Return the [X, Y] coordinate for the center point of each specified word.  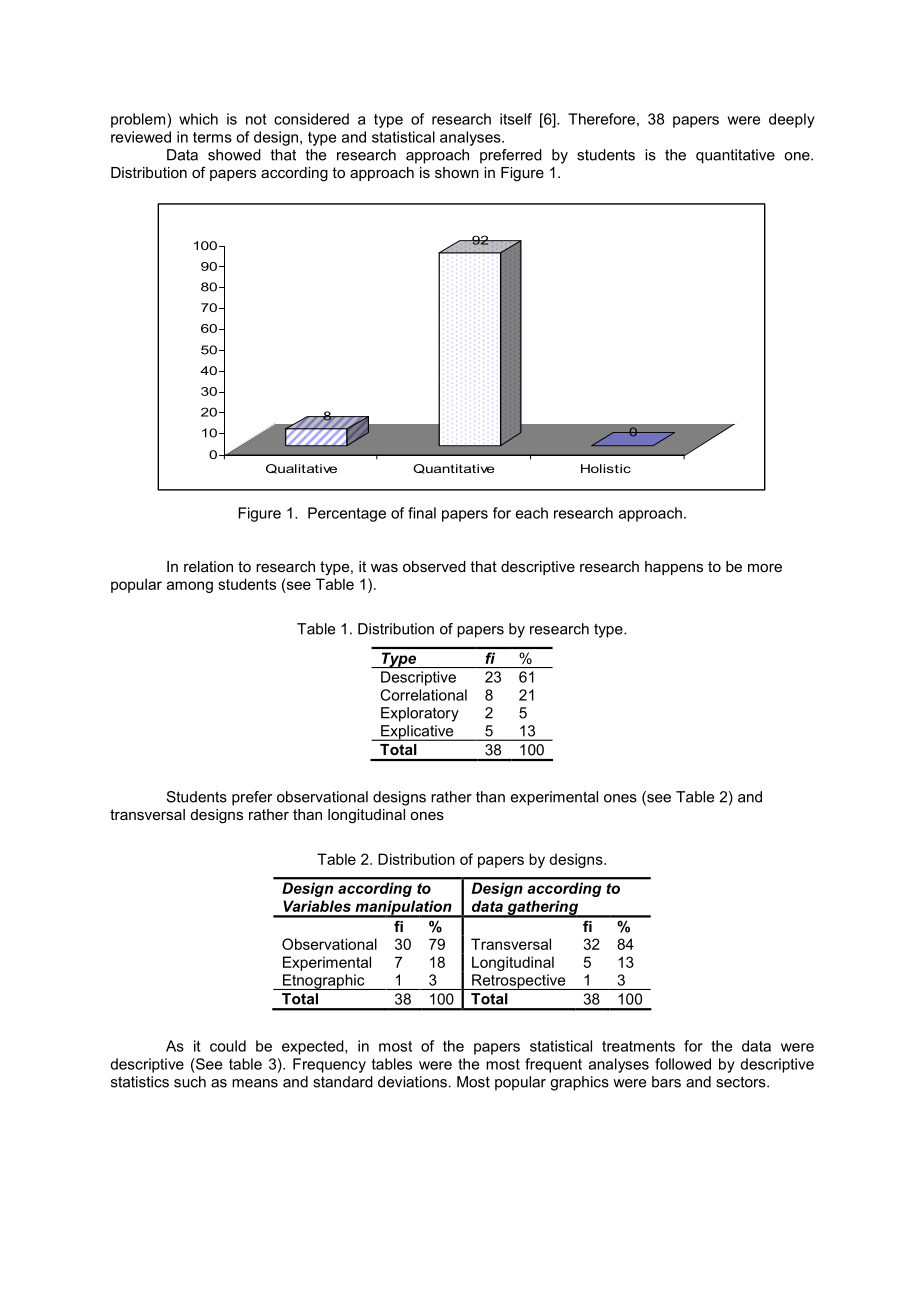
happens [674, 568]
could [228, 1046]
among [190, 587]
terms [212, 137]
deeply [792, 120]
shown [457, 172]
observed [434, 566]
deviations [412, 1082]
